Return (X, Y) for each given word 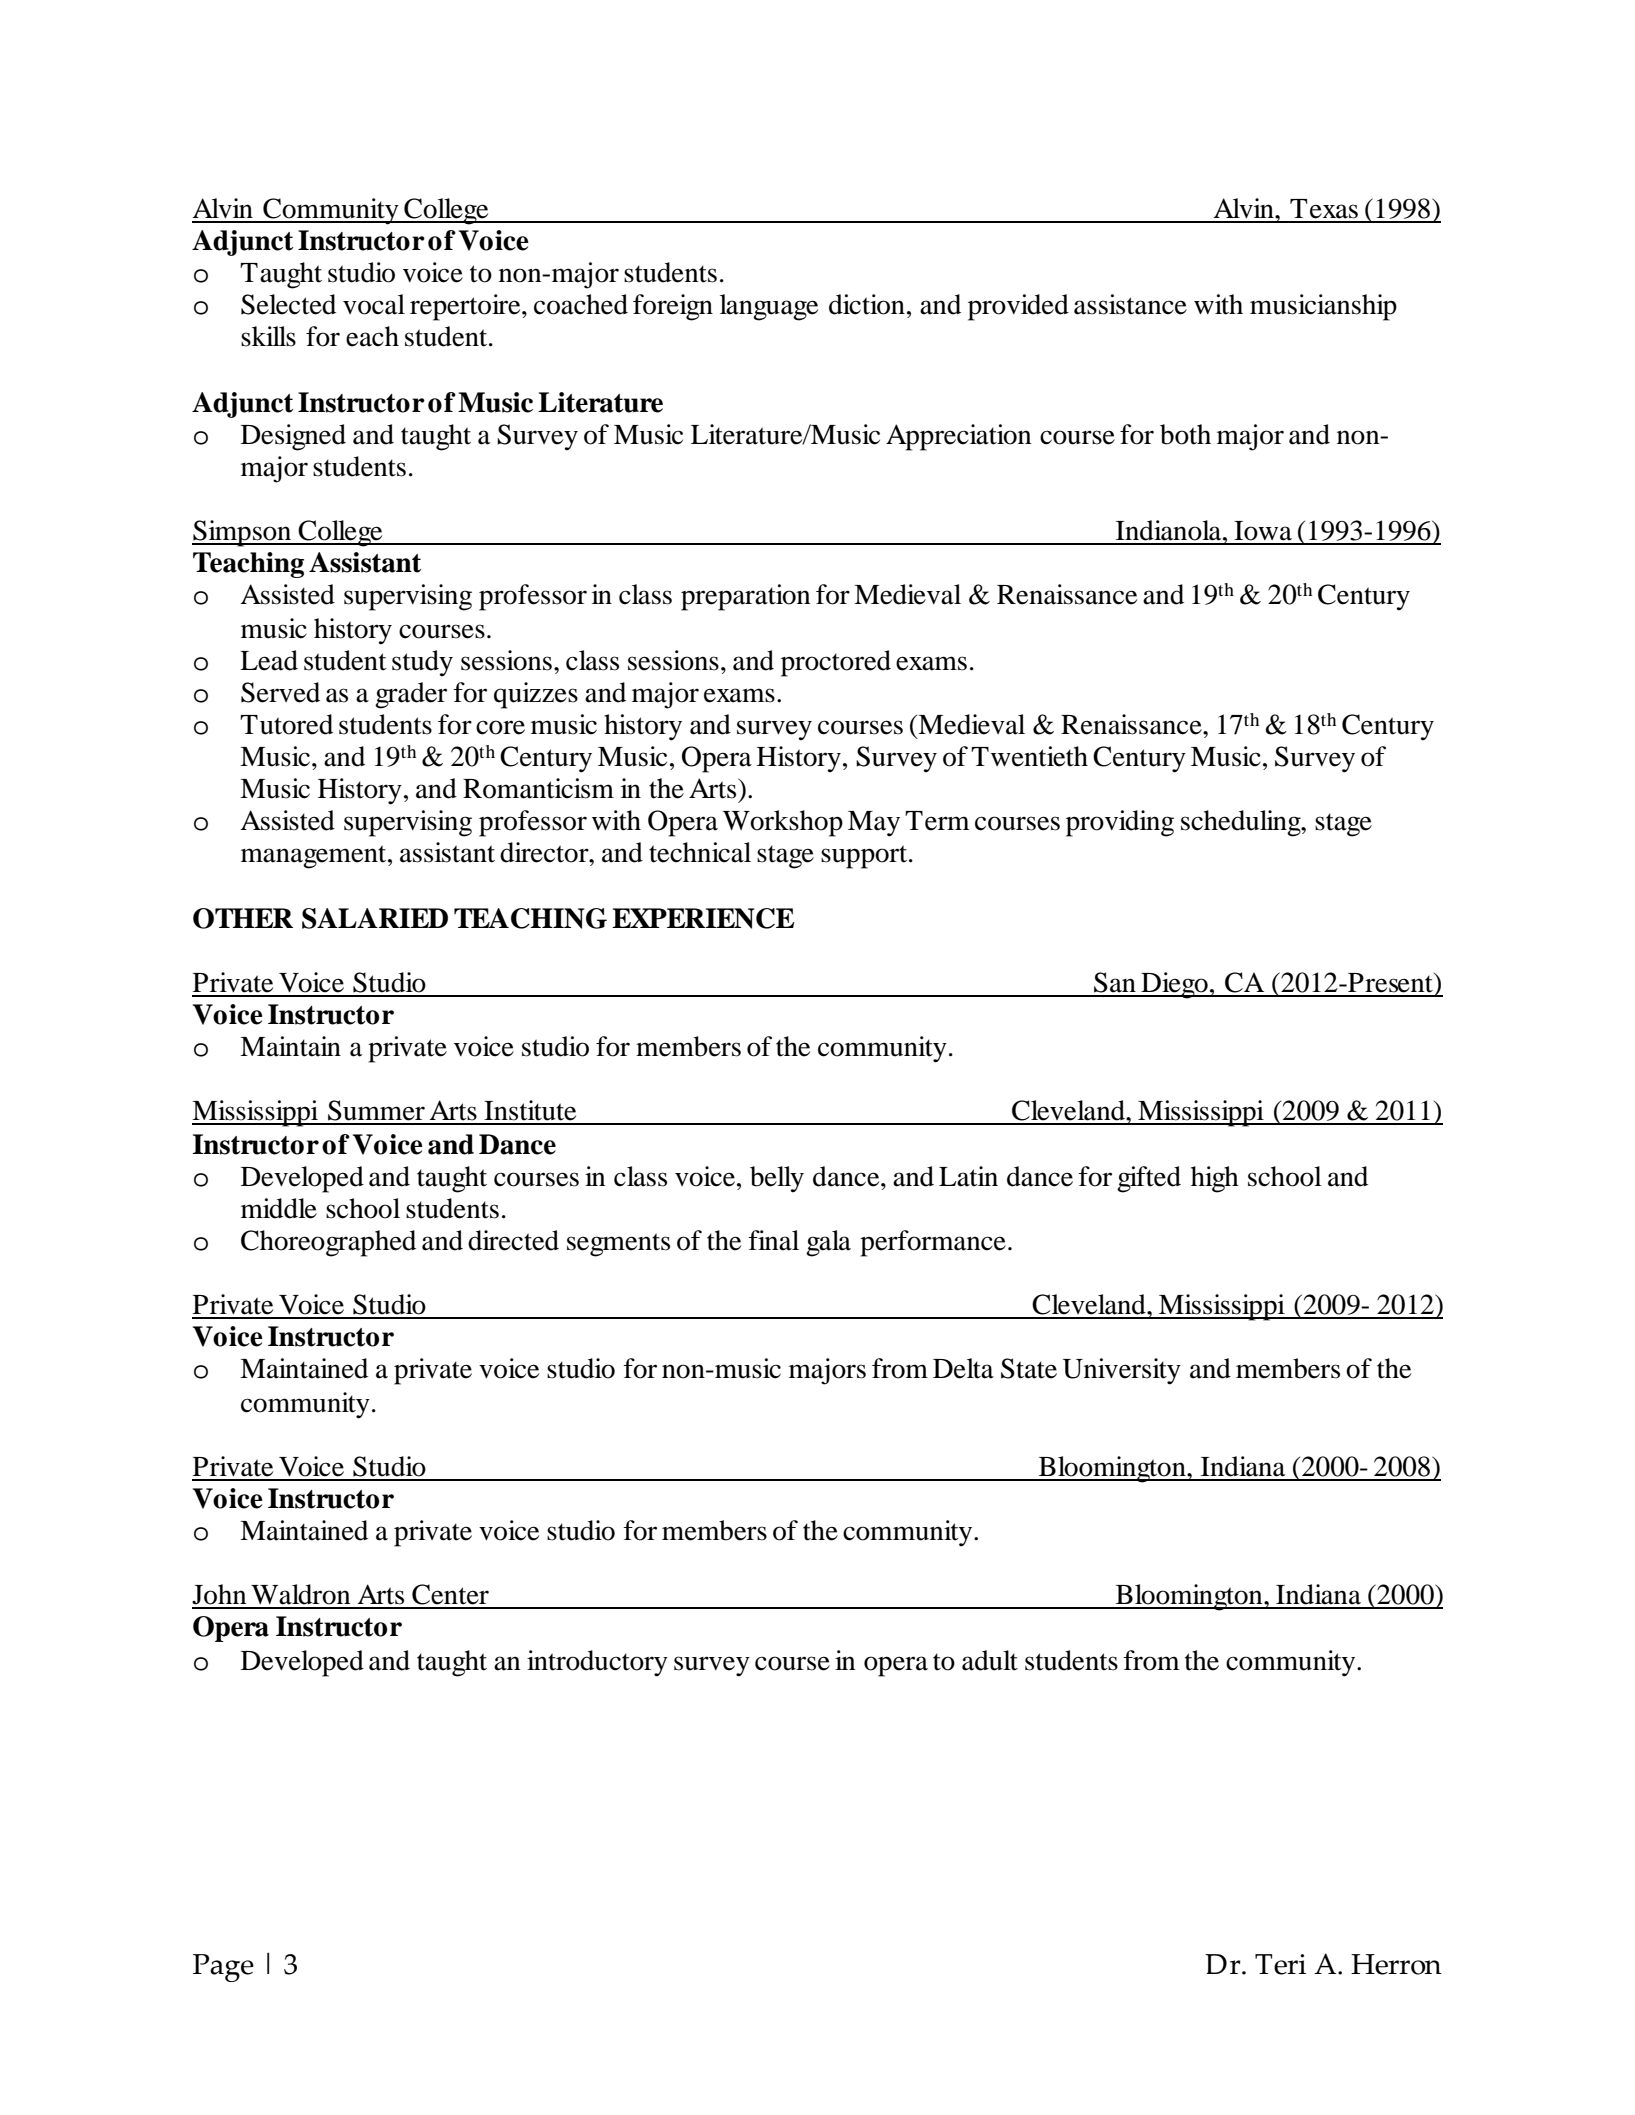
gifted (1149, 1179)
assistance (1130, 304)
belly (777, 1179)
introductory (597, 1663)
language (769, 307)
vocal (374, 304)
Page (223, 1968)
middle (279, 1208)
